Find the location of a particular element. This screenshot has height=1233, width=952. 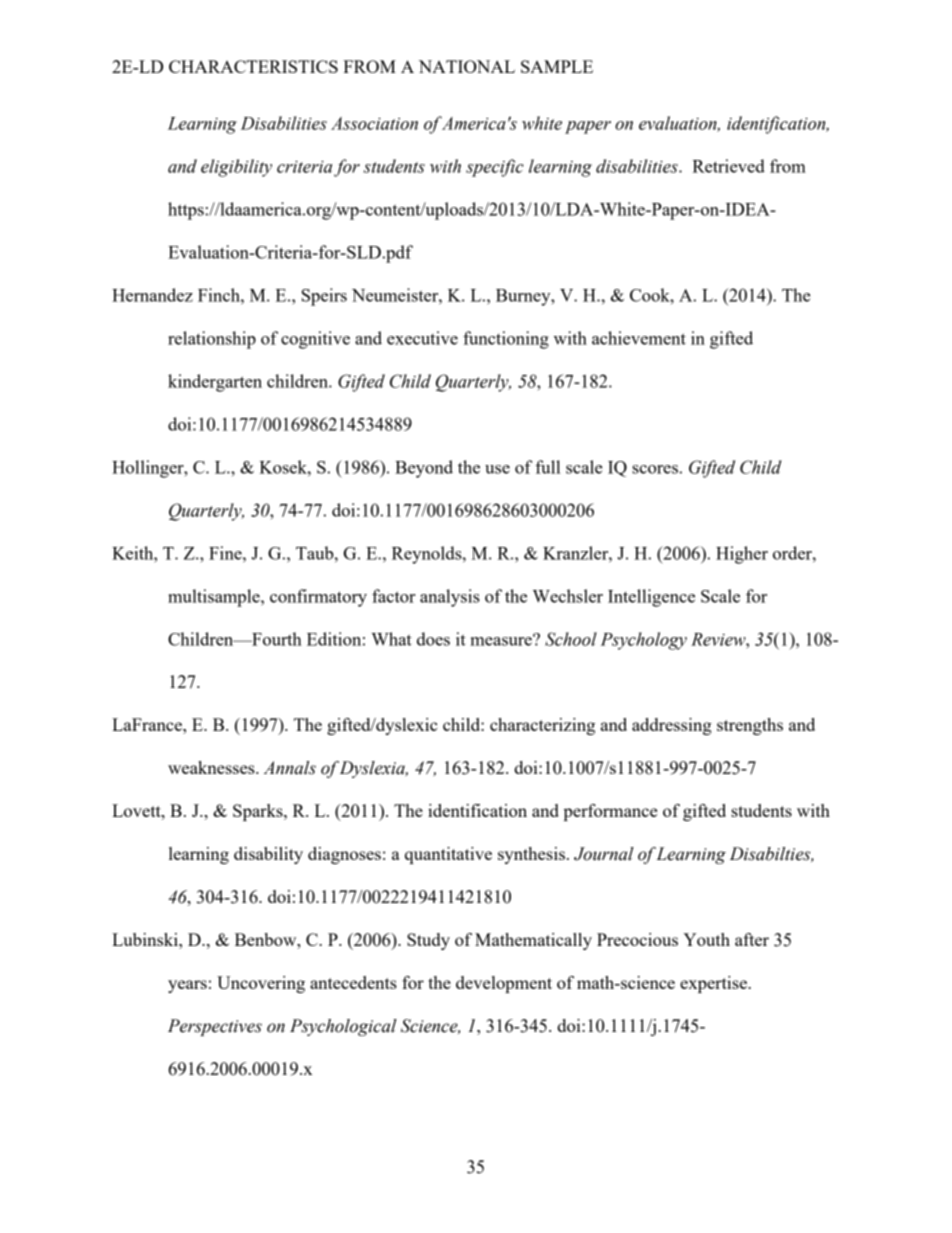

CHARACTERISTICS is located at coordinates (253, 66).
